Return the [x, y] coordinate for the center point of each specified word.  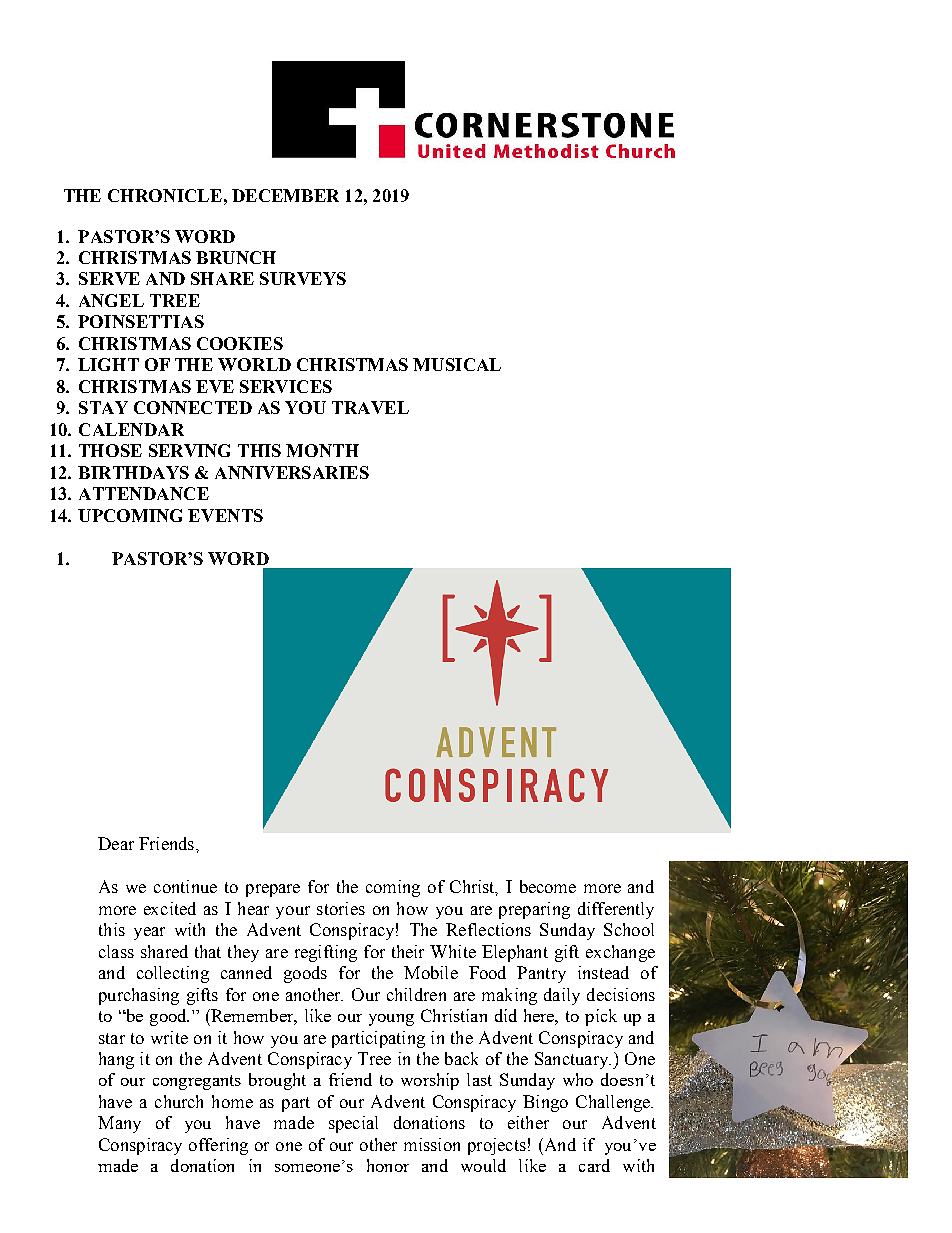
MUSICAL [457, 364]
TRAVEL [370, 407]
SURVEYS [303, 278]
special [353, 1124]
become [548, 886]
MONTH [322, 450]
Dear [116, 843]
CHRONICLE [165, 195]
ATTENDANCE [144, 493]
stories [341, 908]
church [179, 1101]
